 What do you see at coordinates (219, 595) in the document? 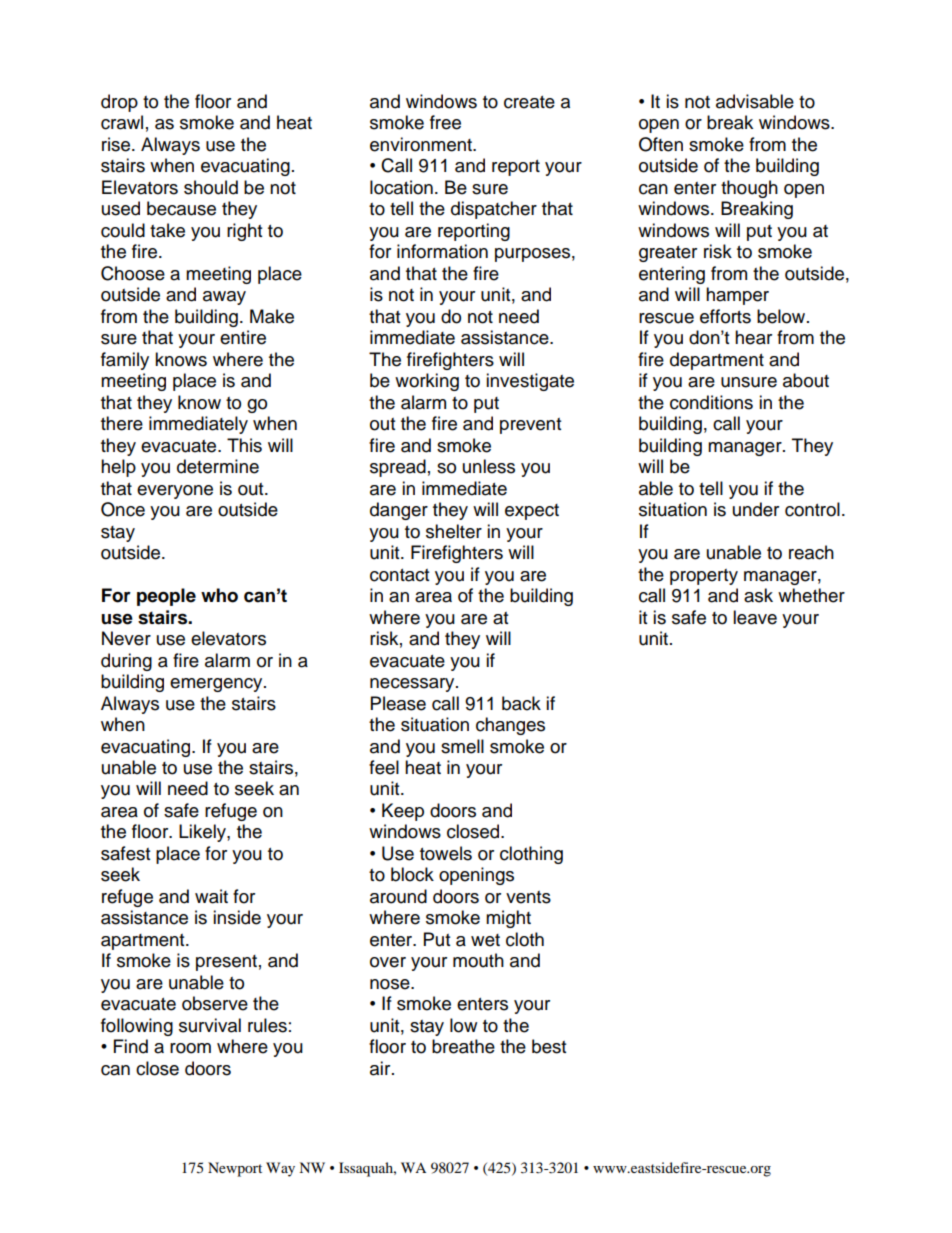
I see `who` at bounding box center [219, 595].
